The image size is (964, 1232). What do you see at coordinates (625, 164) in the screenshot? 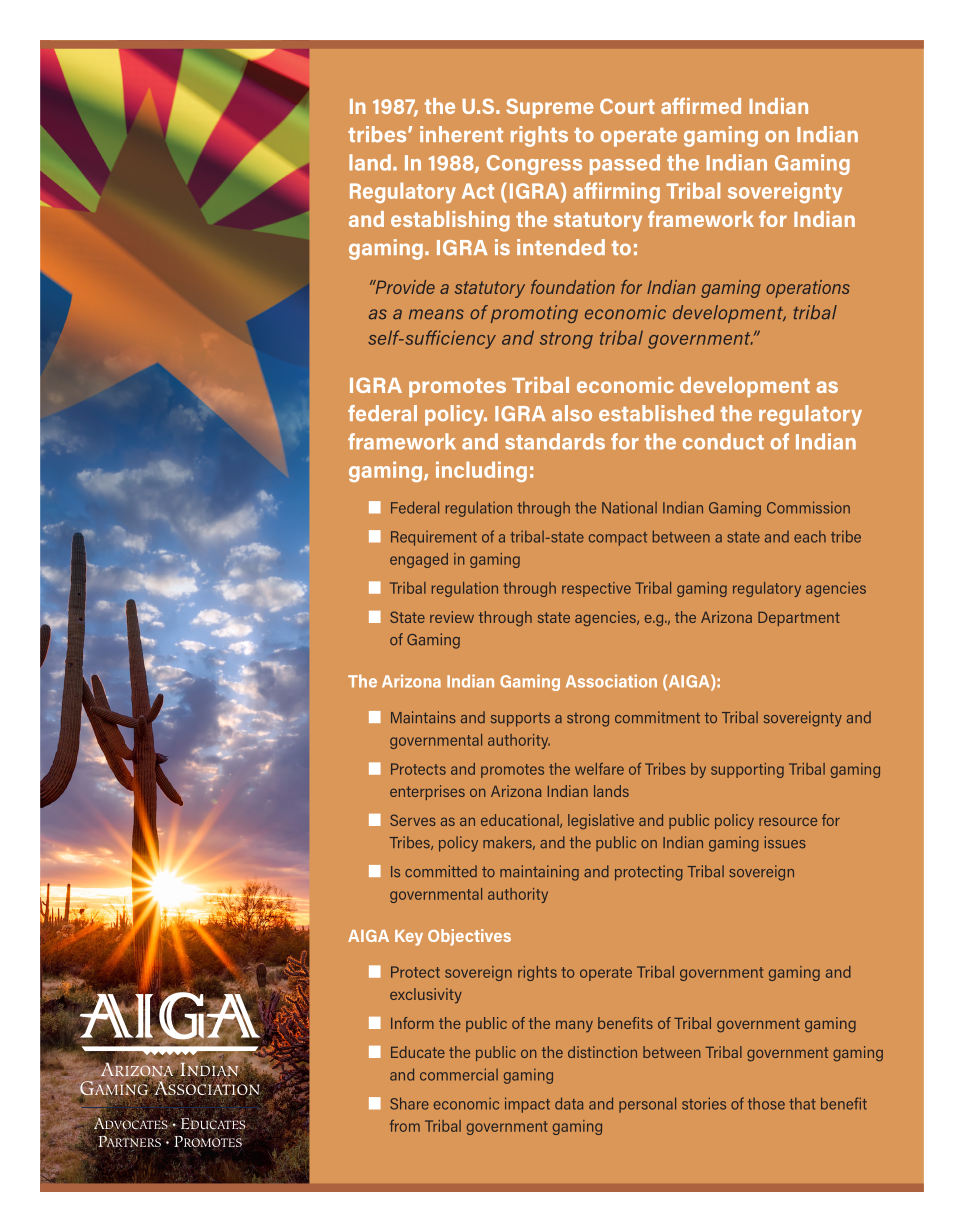
I see `passed` at bounding box center [625, 164].
